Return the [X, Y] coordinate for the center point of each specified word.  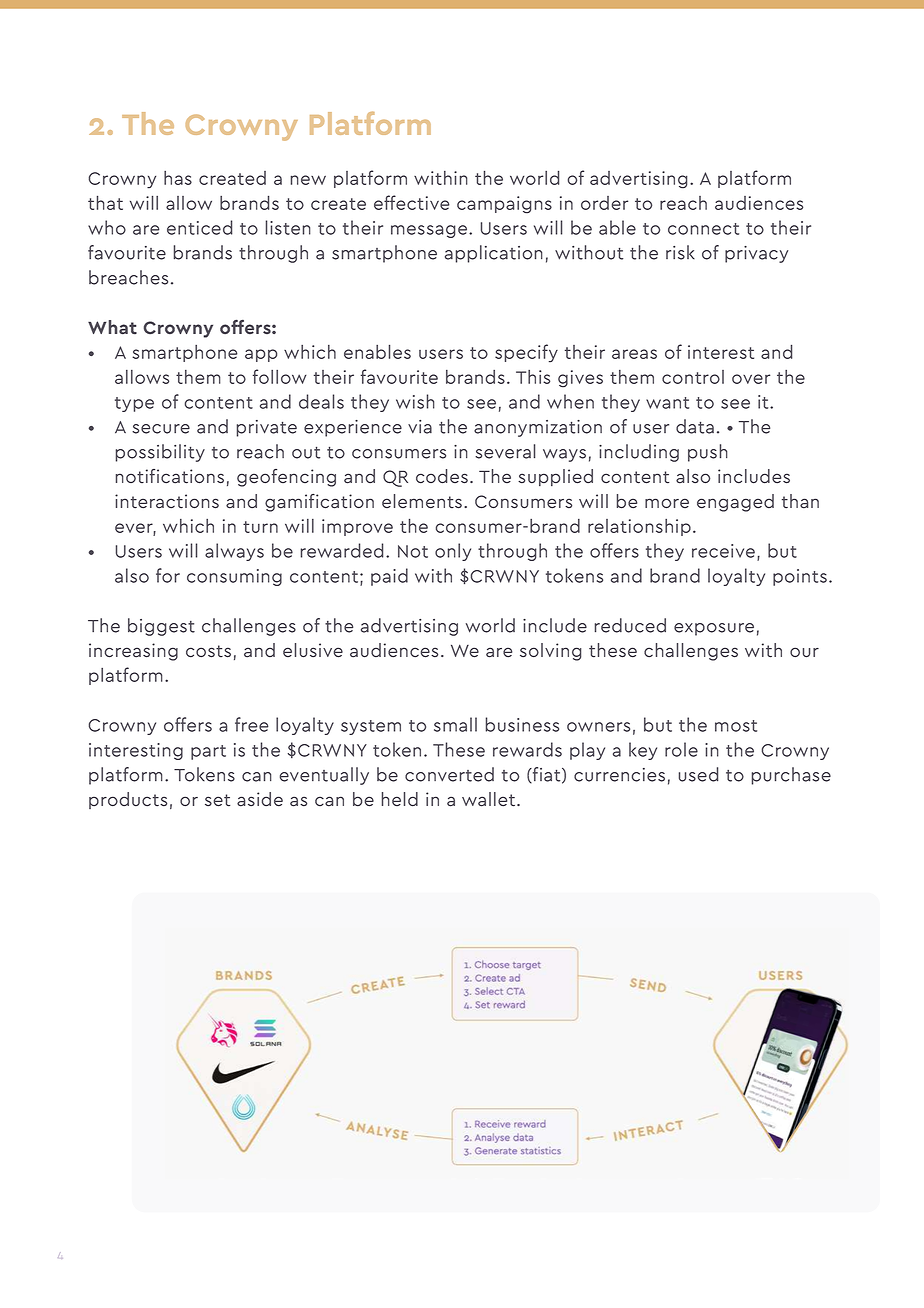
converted [449, 774]
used [698, 774]
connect [703, 229]
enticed [200, 227]
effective [412, 202]
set [217, 800]
